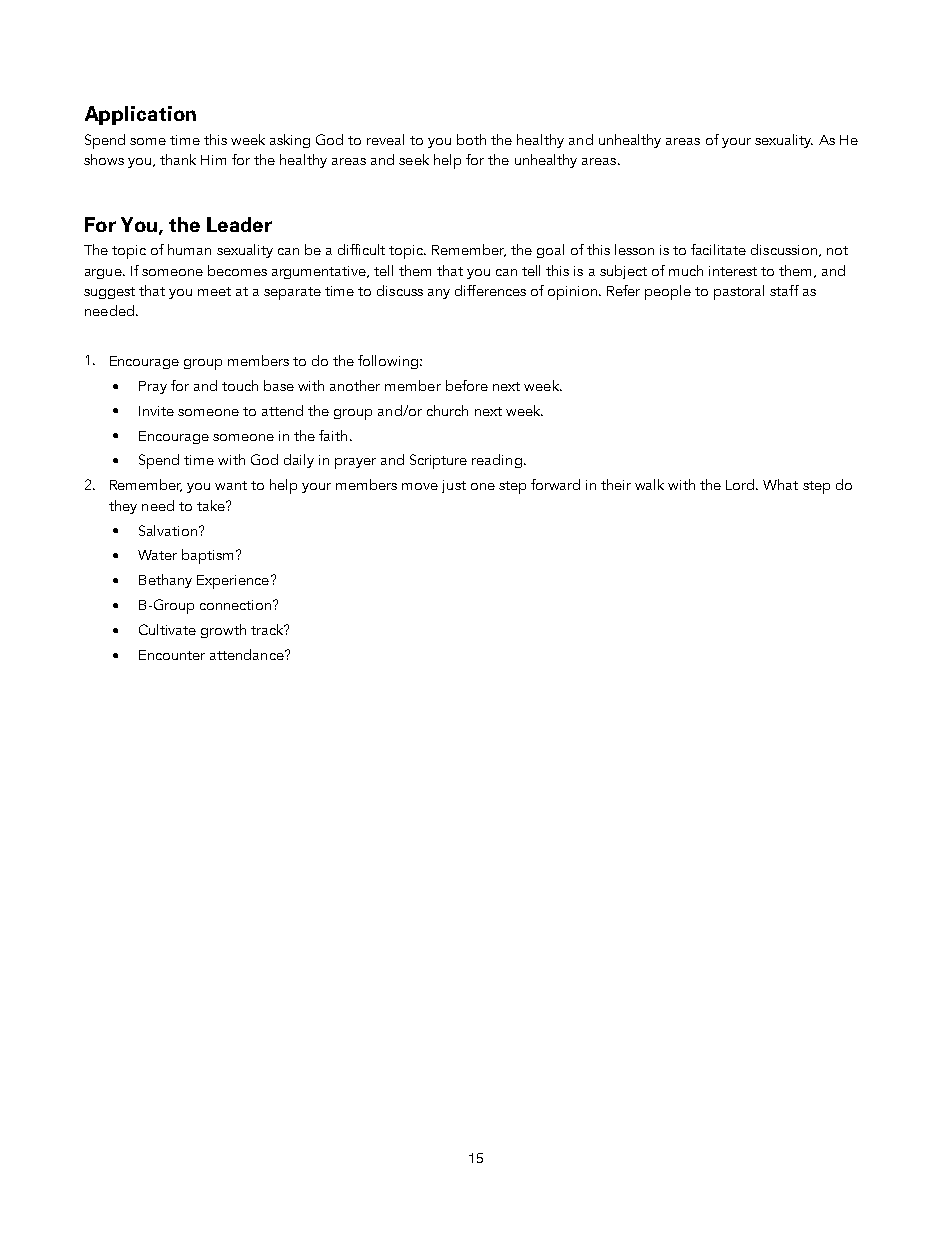  Describe the element at coordinates (268, 629) in the page. I see `track` at that location.
